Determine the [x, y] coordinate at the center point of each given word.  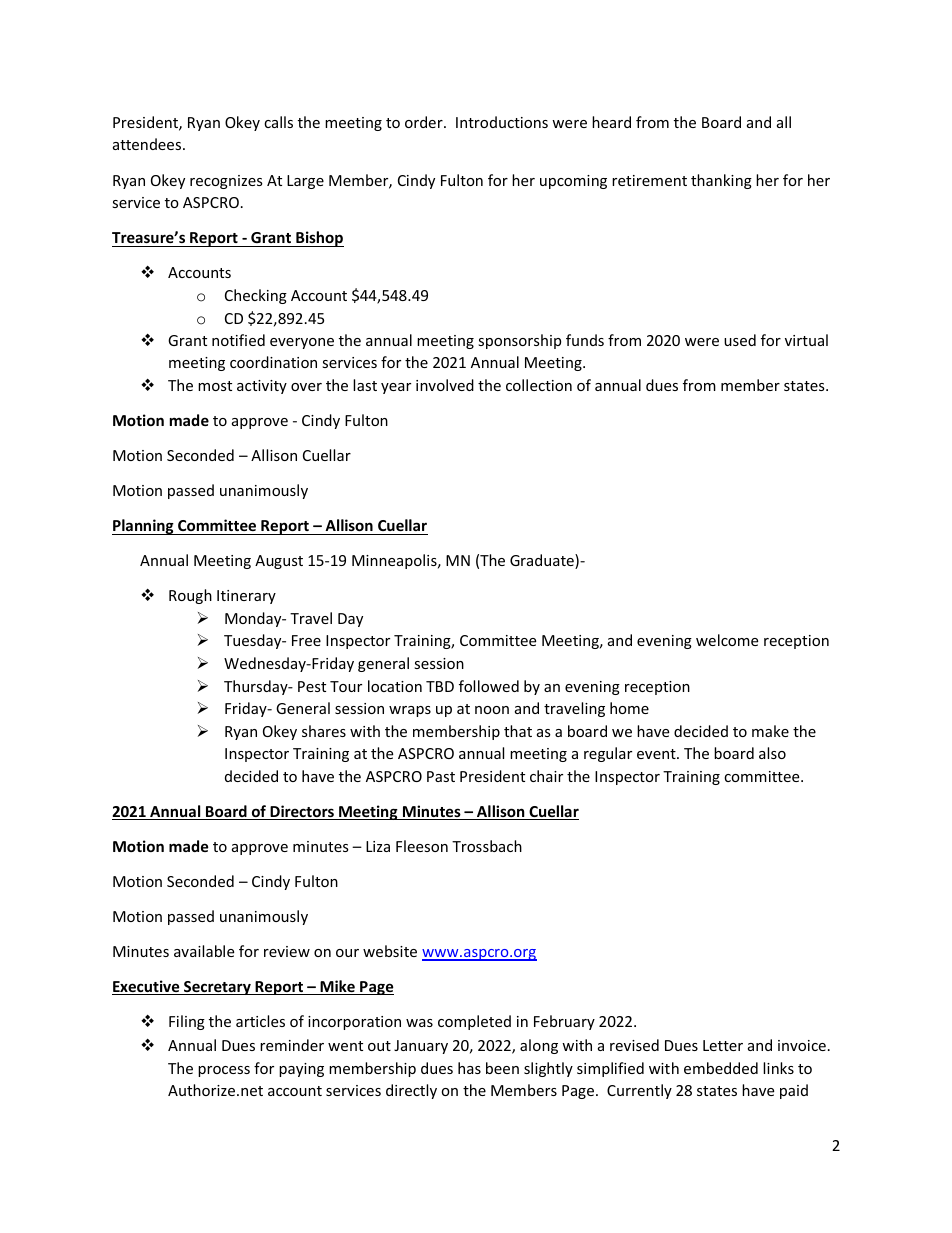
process [224, 1071]
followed [489, 686]
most [215, 386]
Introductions [502, 122]
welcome [727, 640]
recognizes [226, 182]
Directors [302, 812]
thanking [721, 181]
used [740, 340]
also [772, 753]
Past [441, 776]
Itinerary [246, 597]
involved [445, 385]
